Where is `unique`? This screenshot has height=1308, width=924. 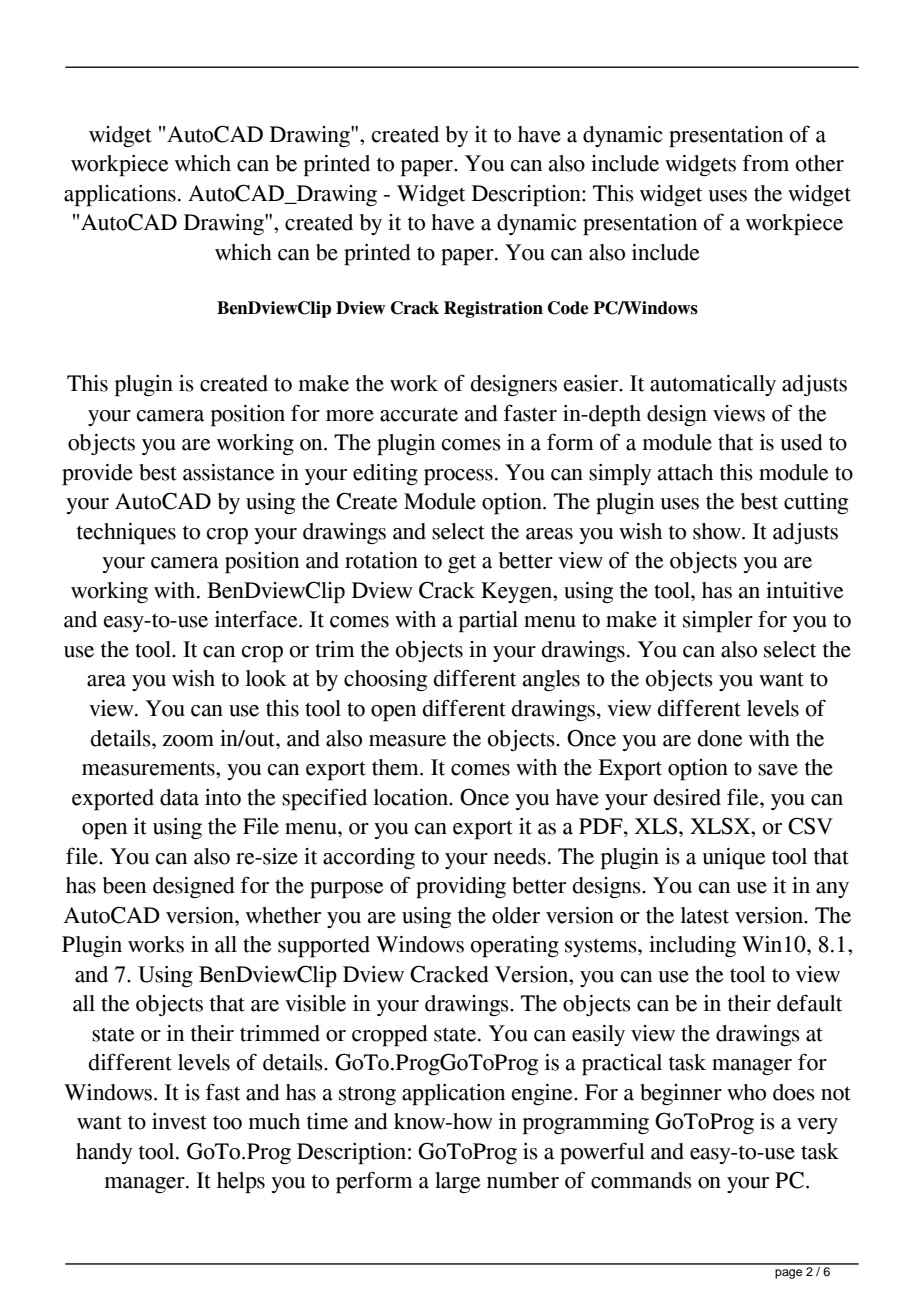 unique is located at coordinates (734, 859).
